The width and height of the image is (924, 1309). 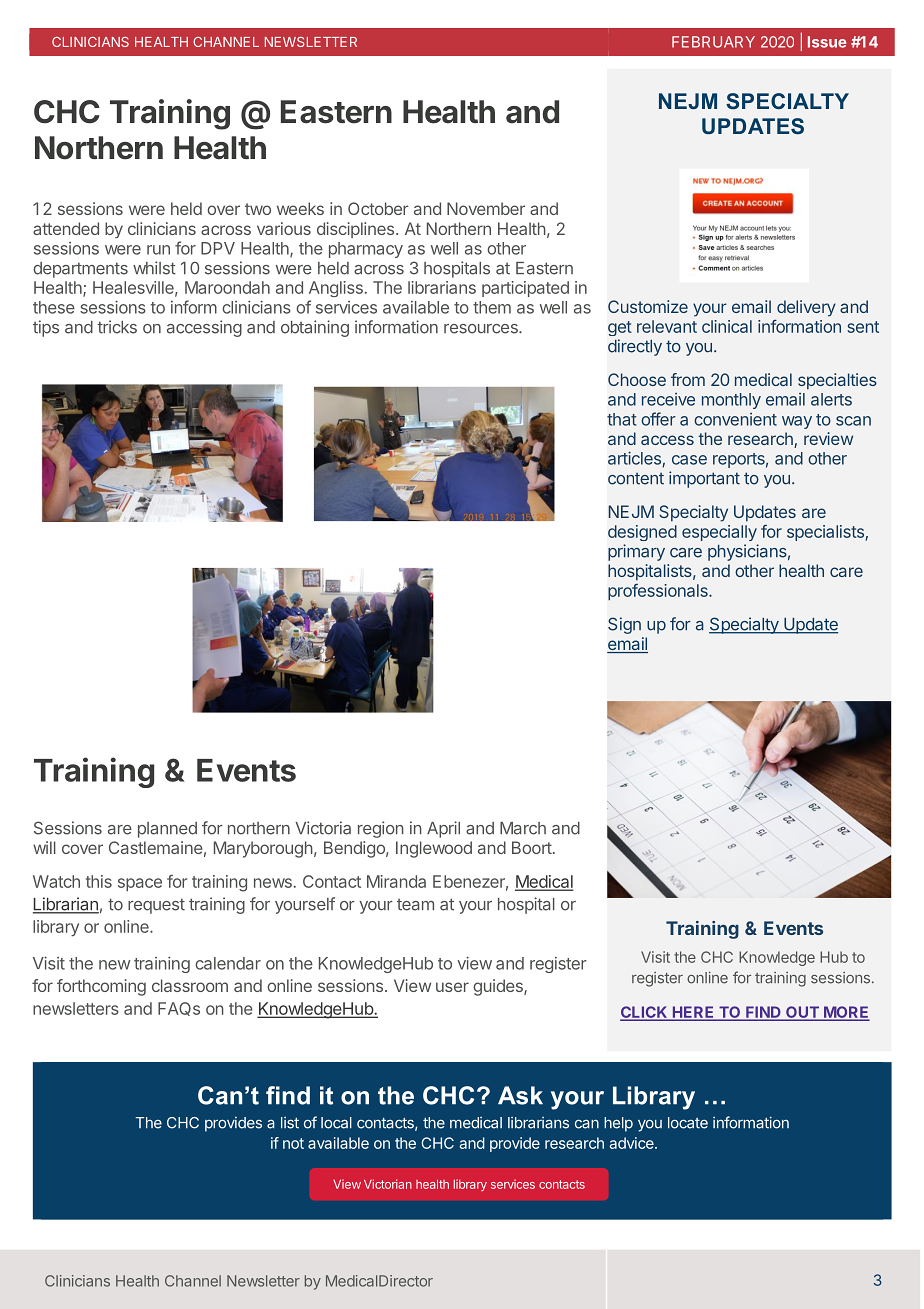 I want to click on planned, so click(x=167, y=830).
